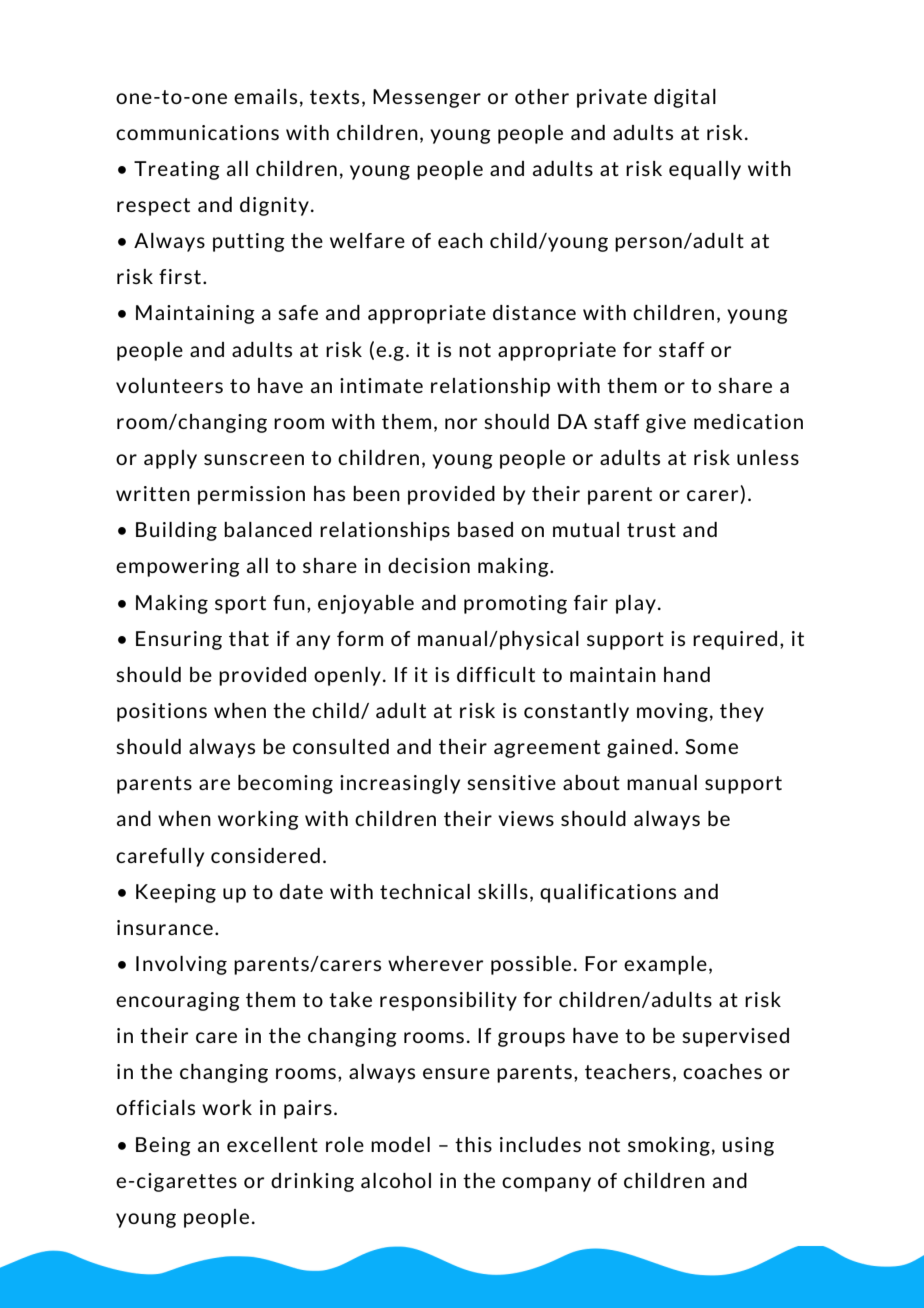 The width and height of the document is (924, 1308). Describe the element at coordinates (665, 965) in the document. I see `example` at that location.
